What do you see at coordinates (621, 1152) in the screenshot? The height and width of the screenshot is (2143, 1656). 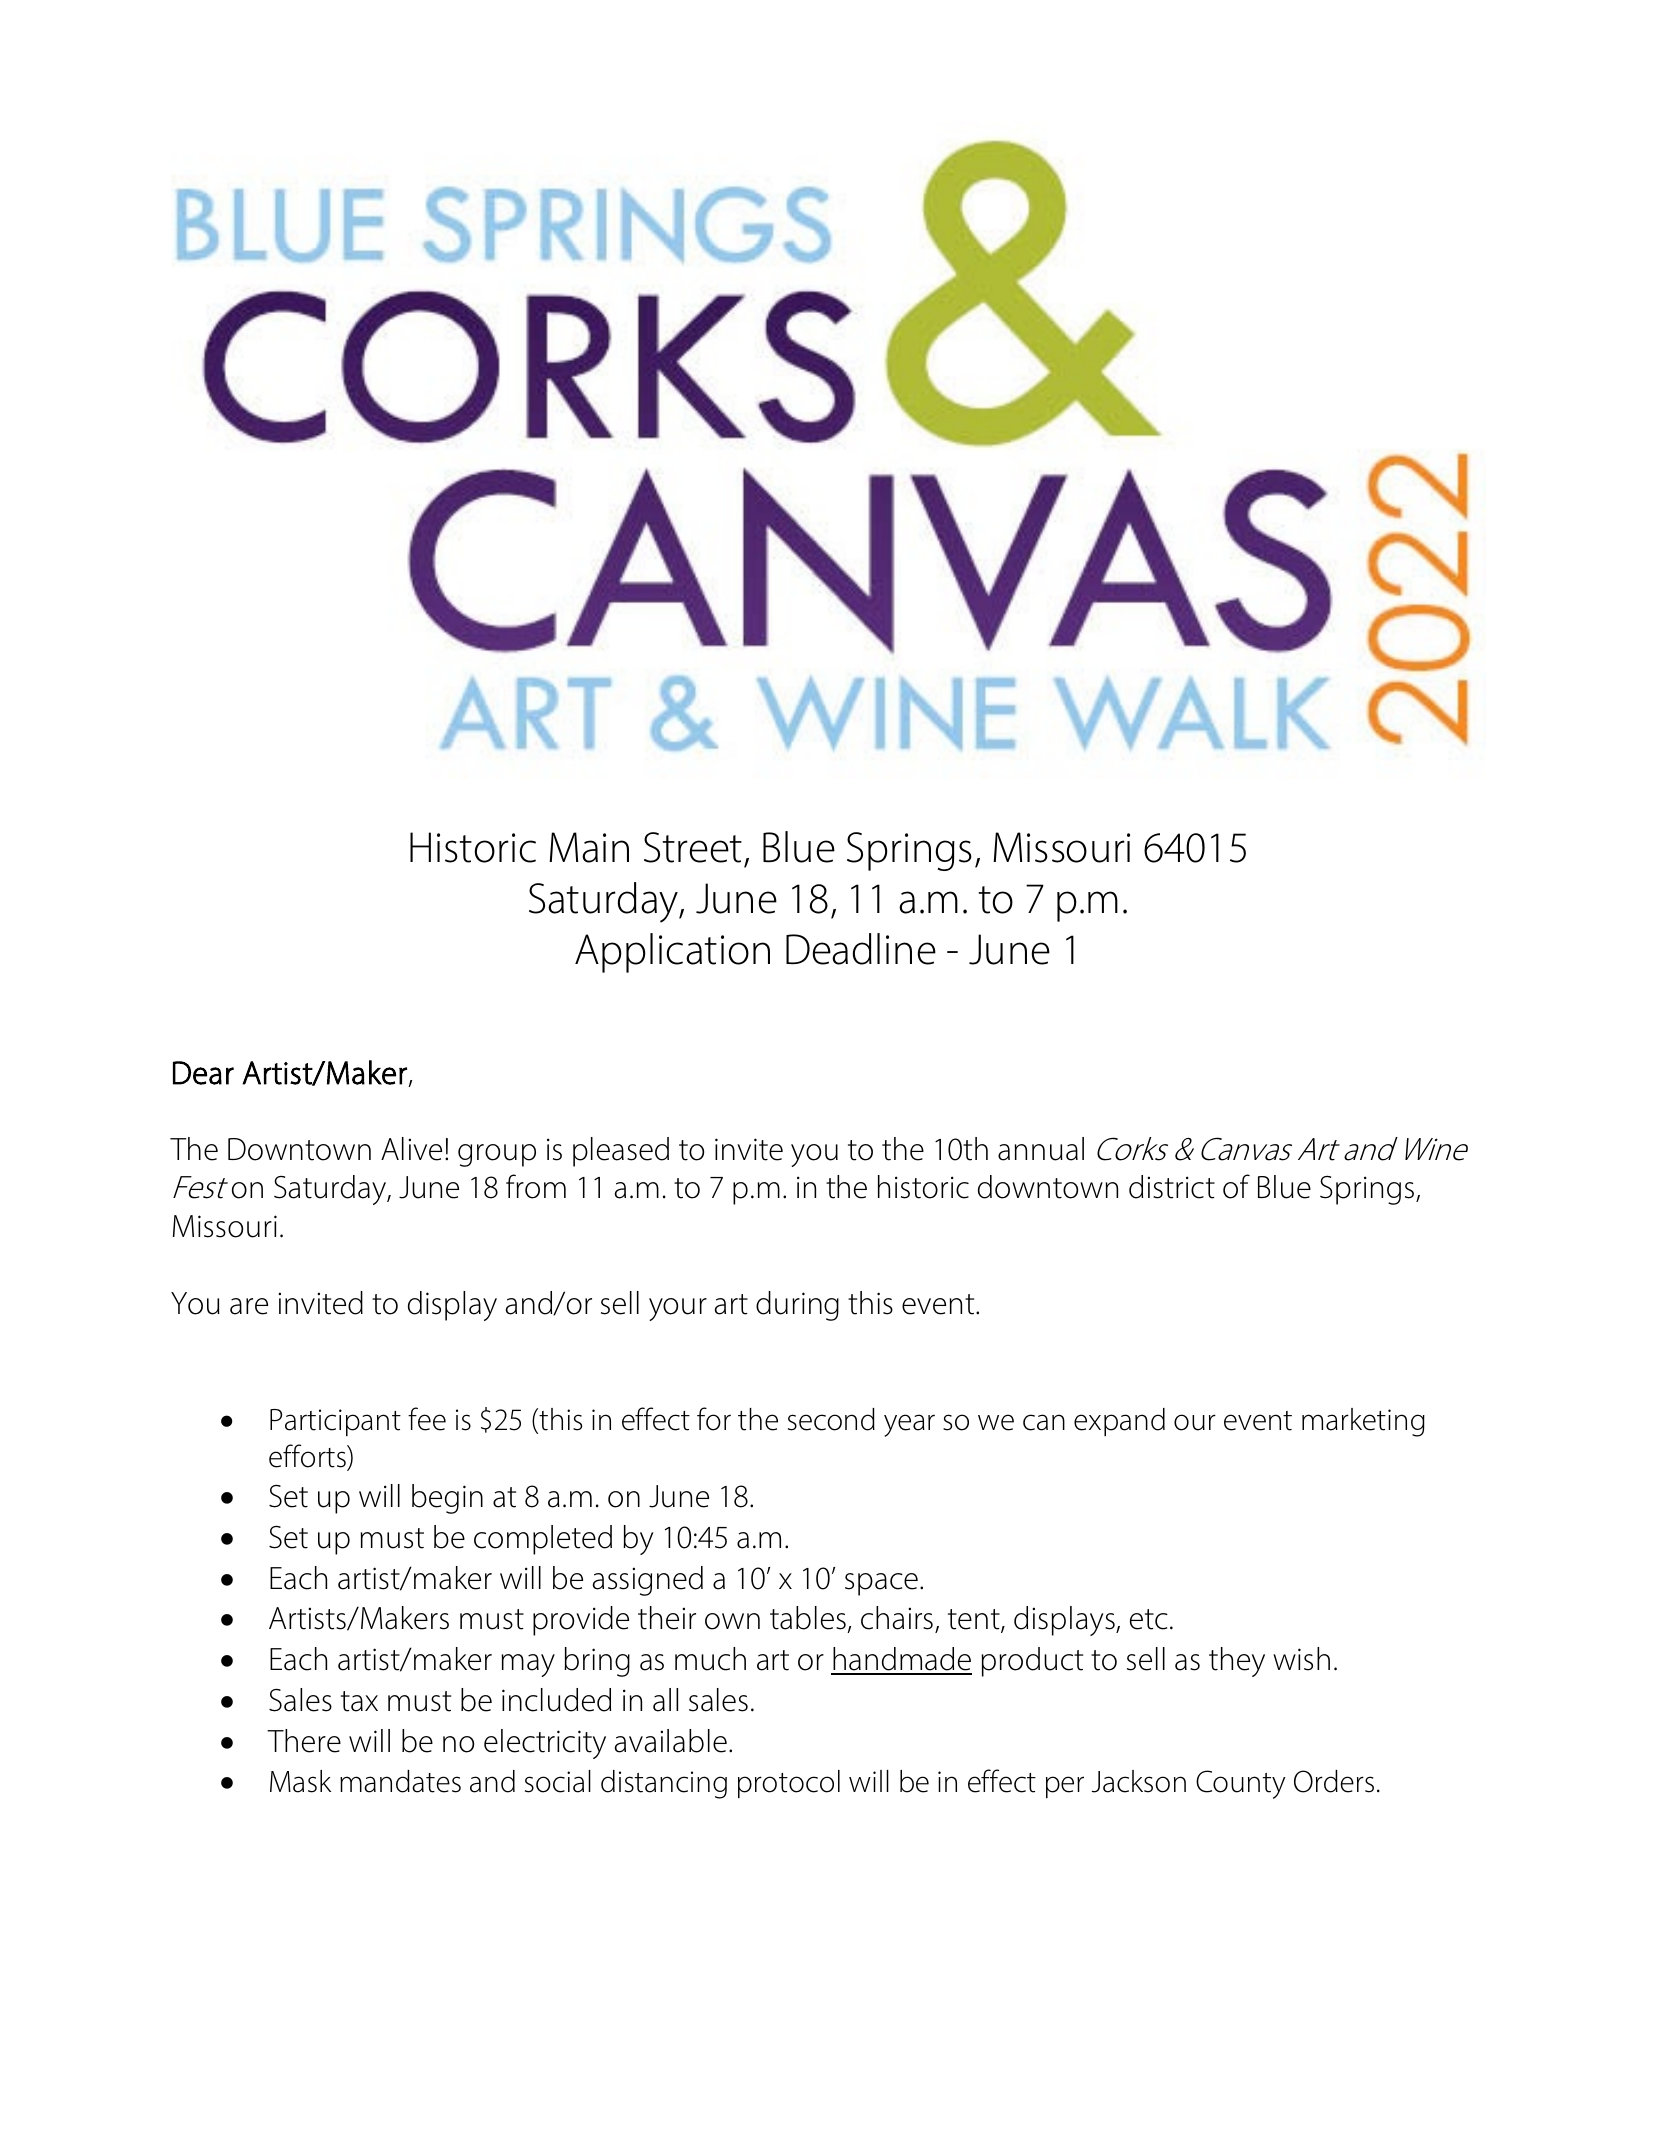 I see `pleased` at bounding box center [621, 1152].
